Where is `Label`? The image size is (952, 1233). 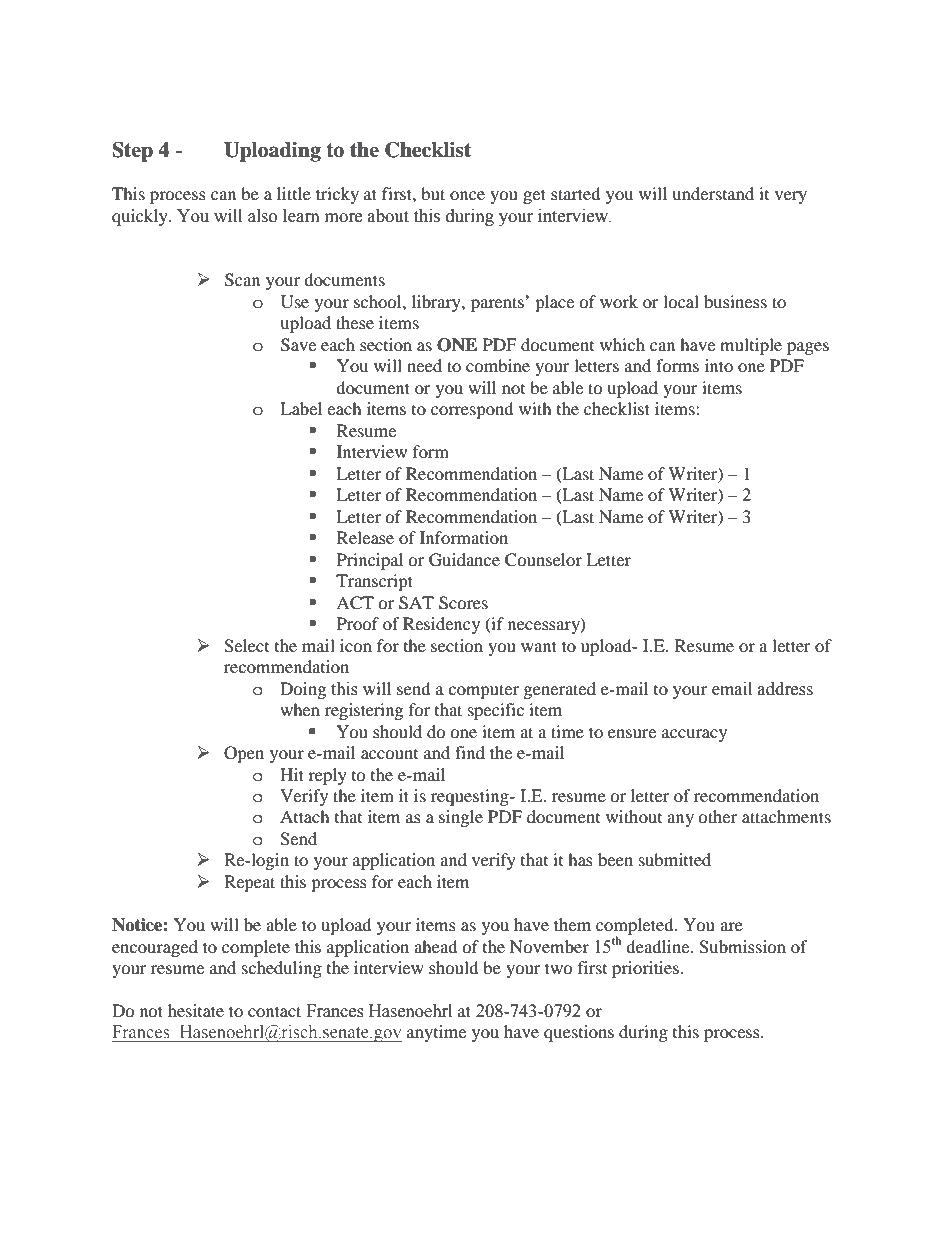
Label is located at coordinates (301, 408).
